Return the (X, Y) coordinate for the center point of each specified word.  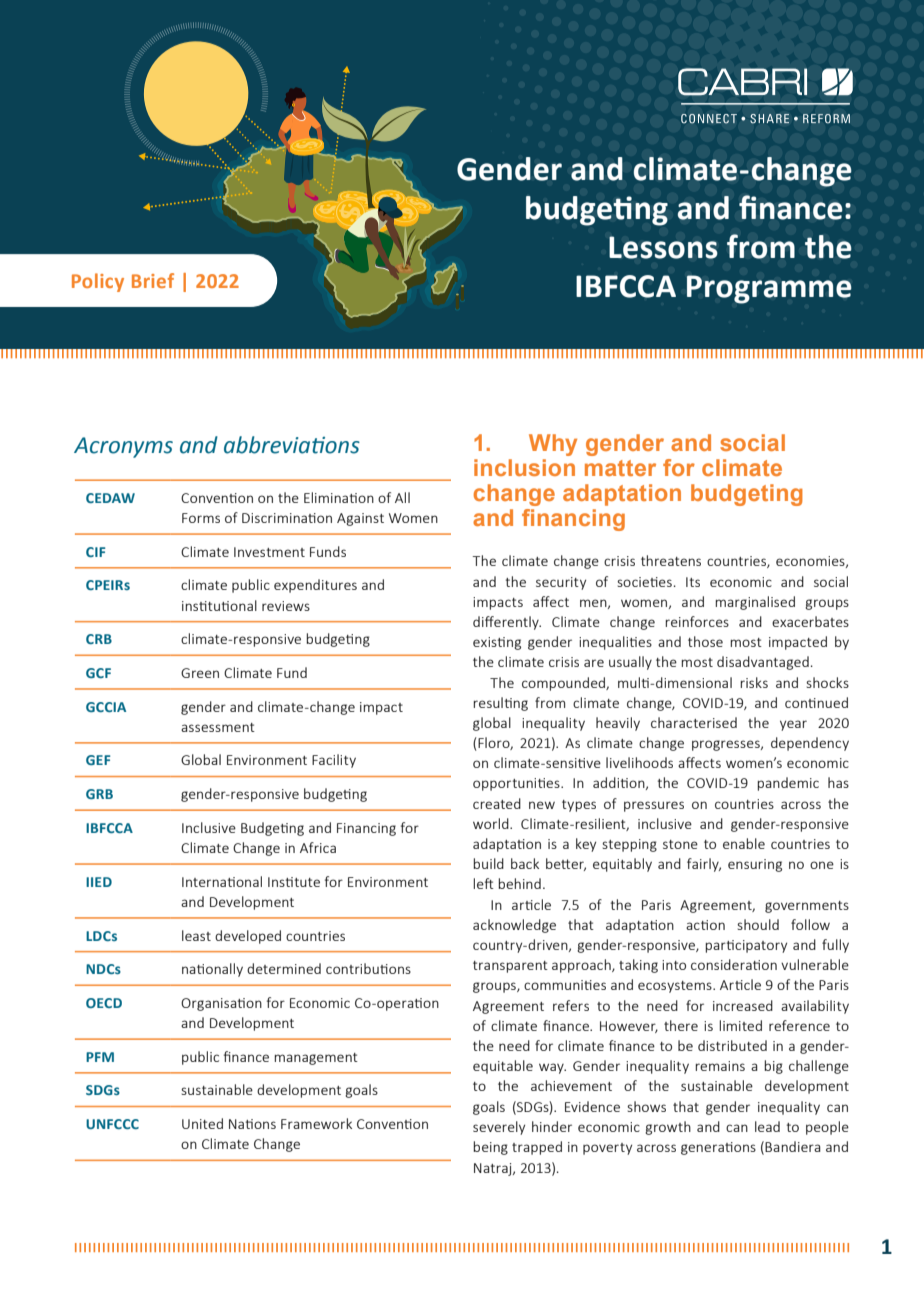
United (202, 1123)
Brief (153, 280)
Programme (769, 289)
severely (499, 1128)
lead (767, 1126)
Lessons (663, 247)
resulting (500, 704)
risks (754, 682)
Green (200, 673)
